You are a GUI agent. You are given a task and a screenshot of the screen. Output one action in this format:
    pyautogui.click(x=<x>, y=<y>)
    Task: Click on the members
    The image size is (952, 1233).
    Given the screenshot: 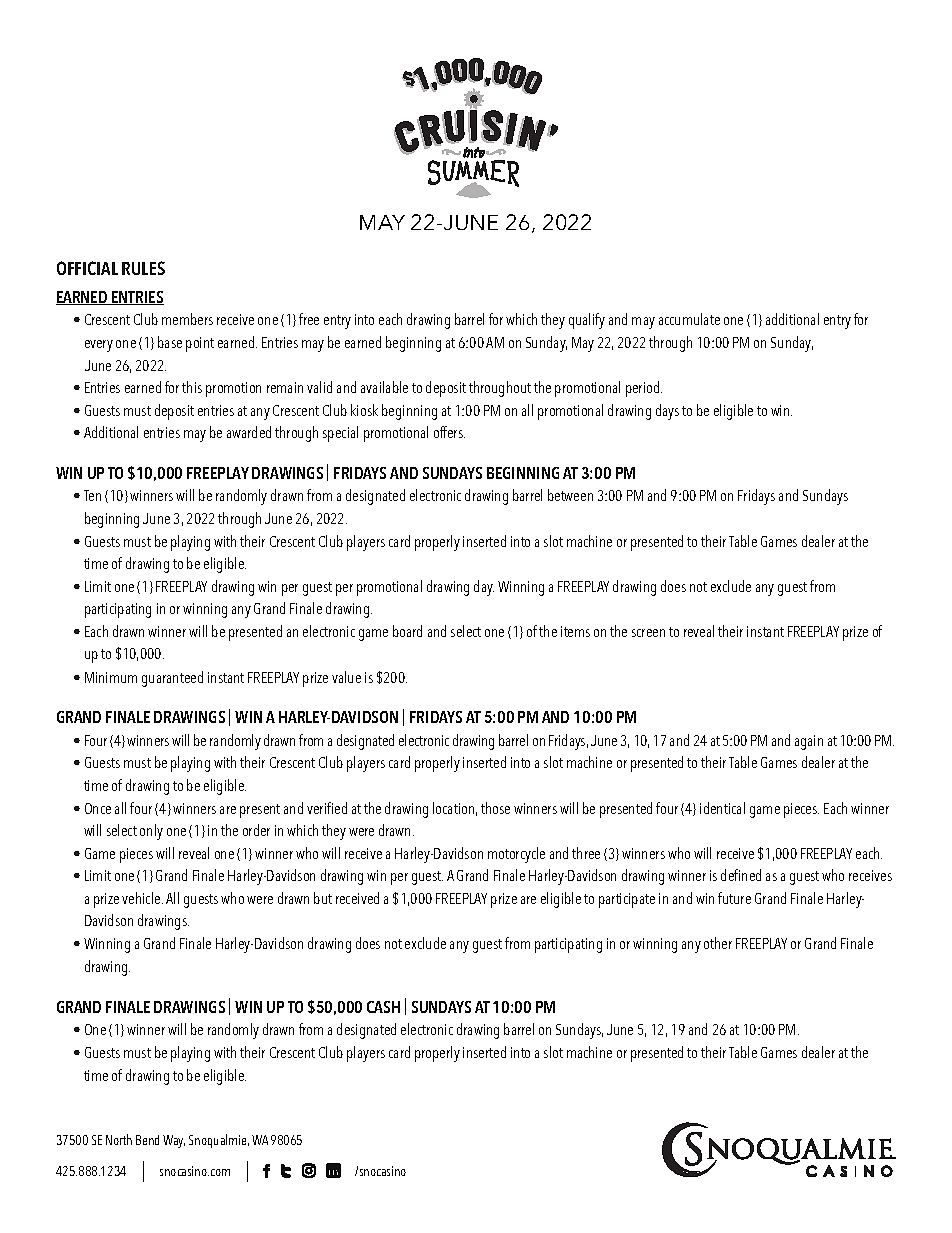 What is the action you would take?
    pyautogui.click(x=187, y=319)
